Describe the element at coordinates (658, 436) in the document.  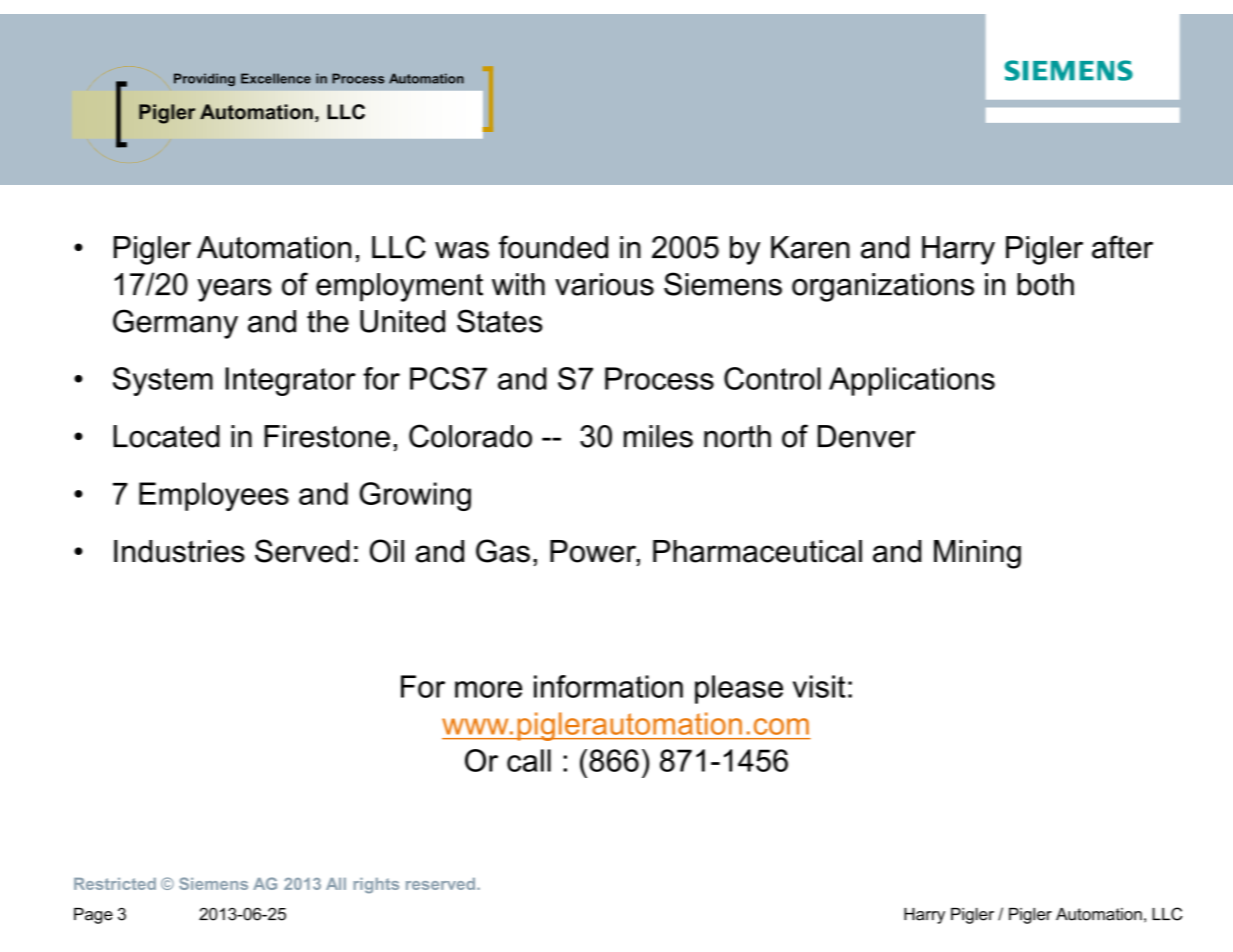
I see `miles` at that location.
